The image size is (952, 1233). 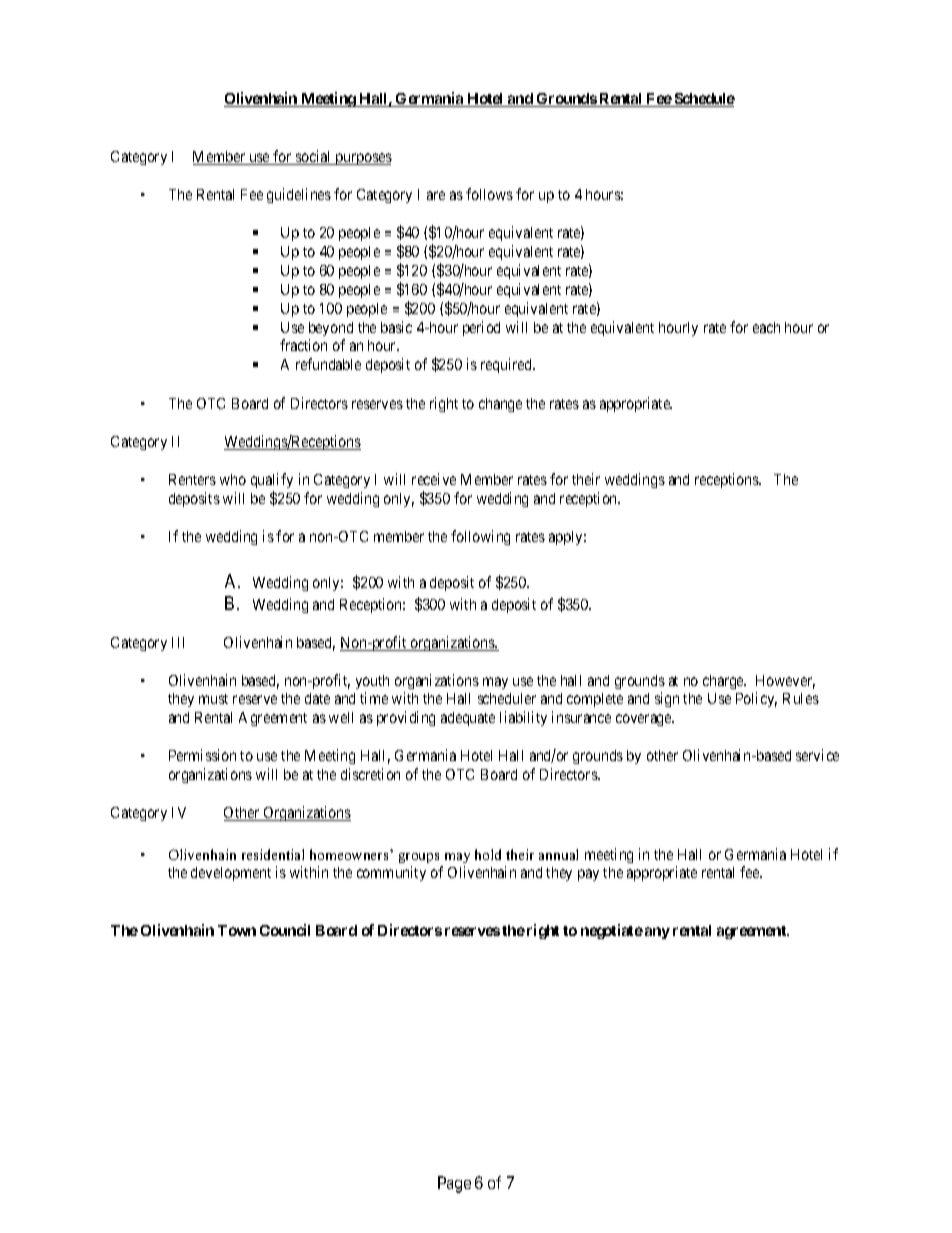 I want to click on liability, so click(x=523, y=718).
